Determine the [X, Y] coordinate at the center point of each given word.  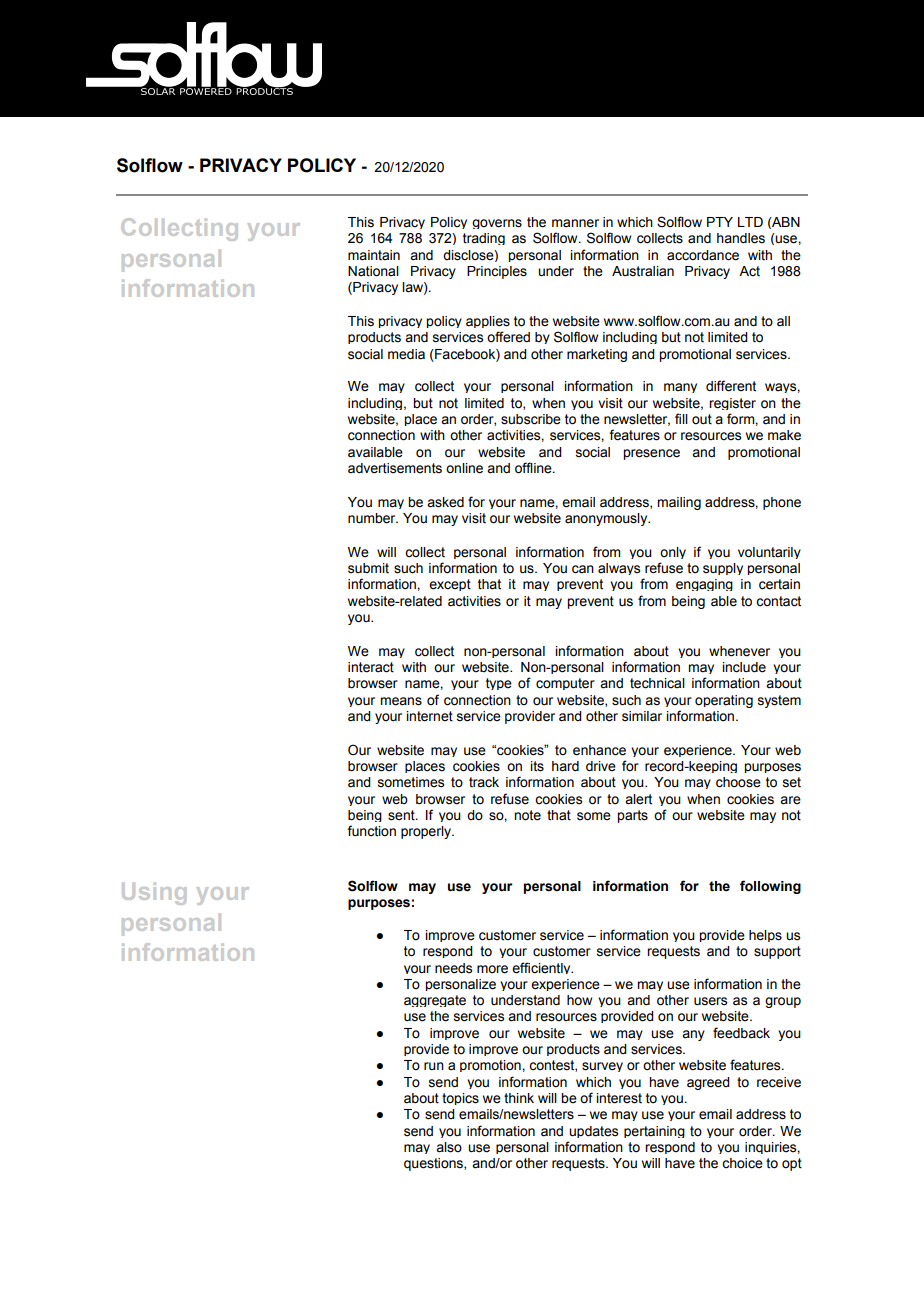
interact [371, 667]
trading [484, 239]
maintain [374, 255]
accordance [703, 255]
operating [724, 701]
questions [434, 1164]
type [499, 684]
